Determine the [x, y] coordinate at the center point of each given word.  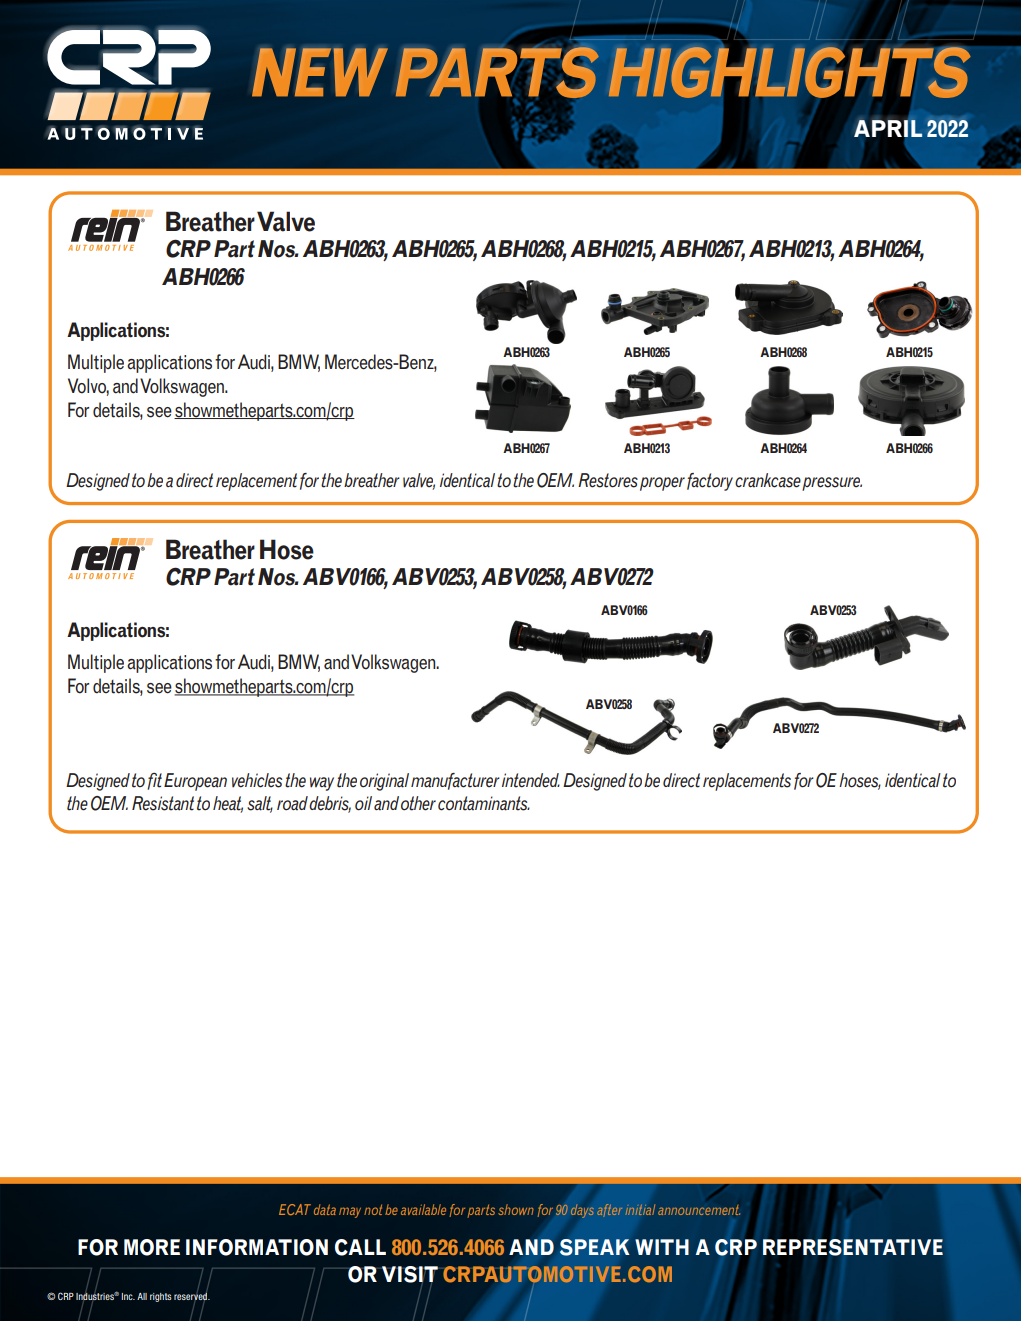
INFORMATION [257, 1247]
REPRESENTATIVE [853, 1247]
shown [516, 1209]
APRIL [888, 127]
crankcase [768, 480]
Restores [608, 480]
